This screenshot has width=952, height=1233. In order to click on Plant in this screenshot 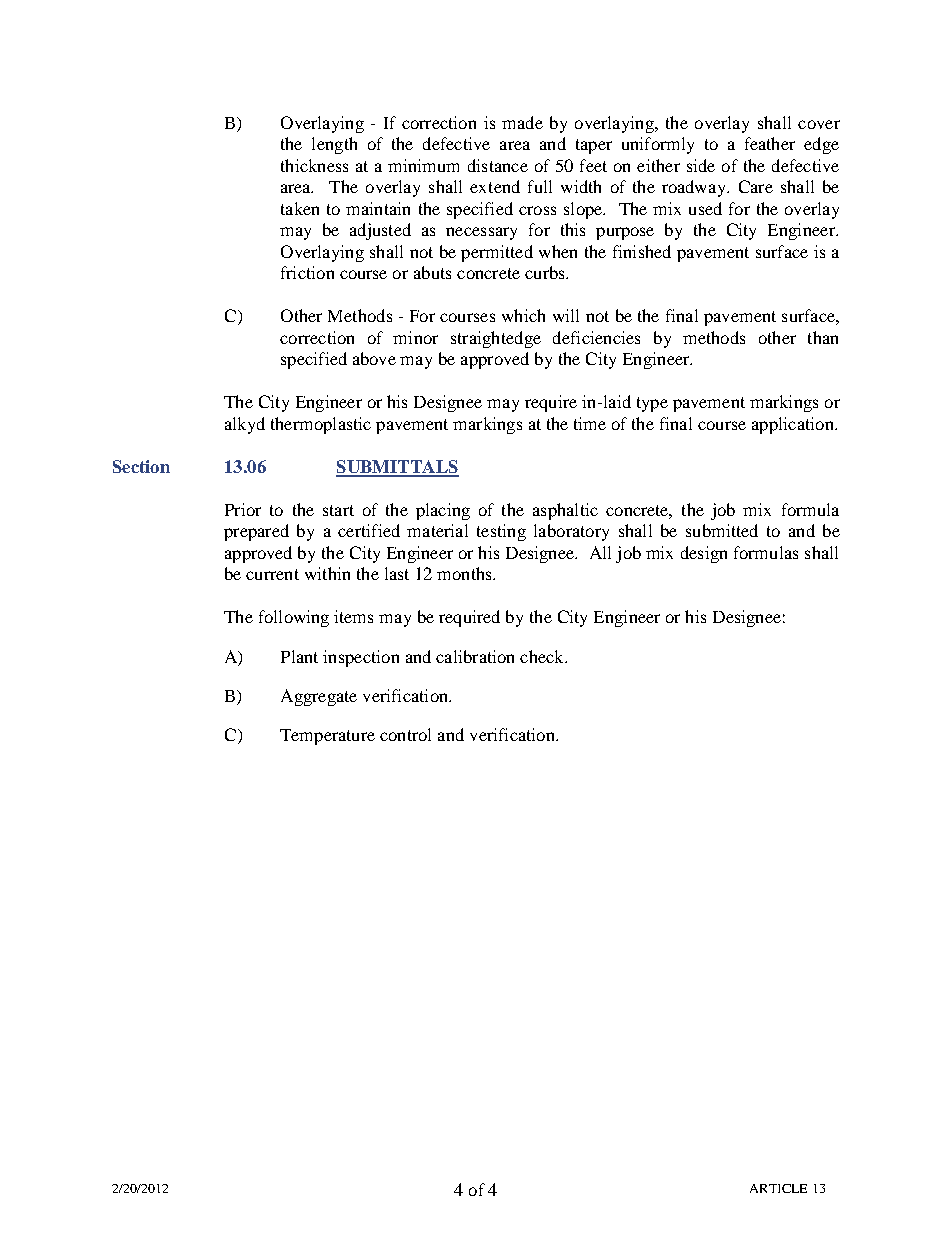, I will do `click(299, 656)`.
